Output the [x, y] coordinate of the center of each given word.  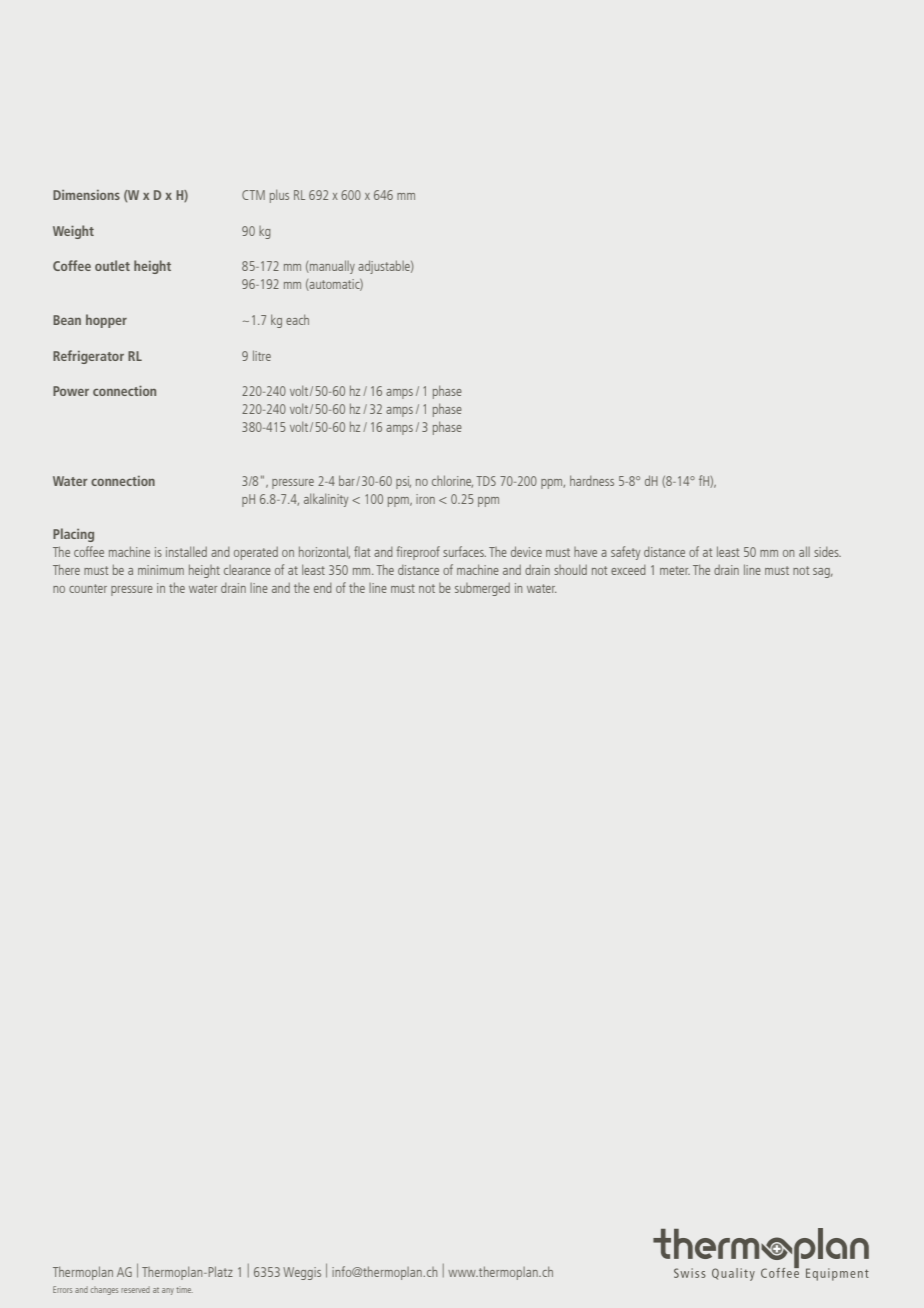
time [184, 1290]
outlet [112, 265]
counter [88, 588]
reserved [135, 1289]
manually [331, 267]
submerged [482, 589]
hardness [592, 480]
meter [675, 570]
